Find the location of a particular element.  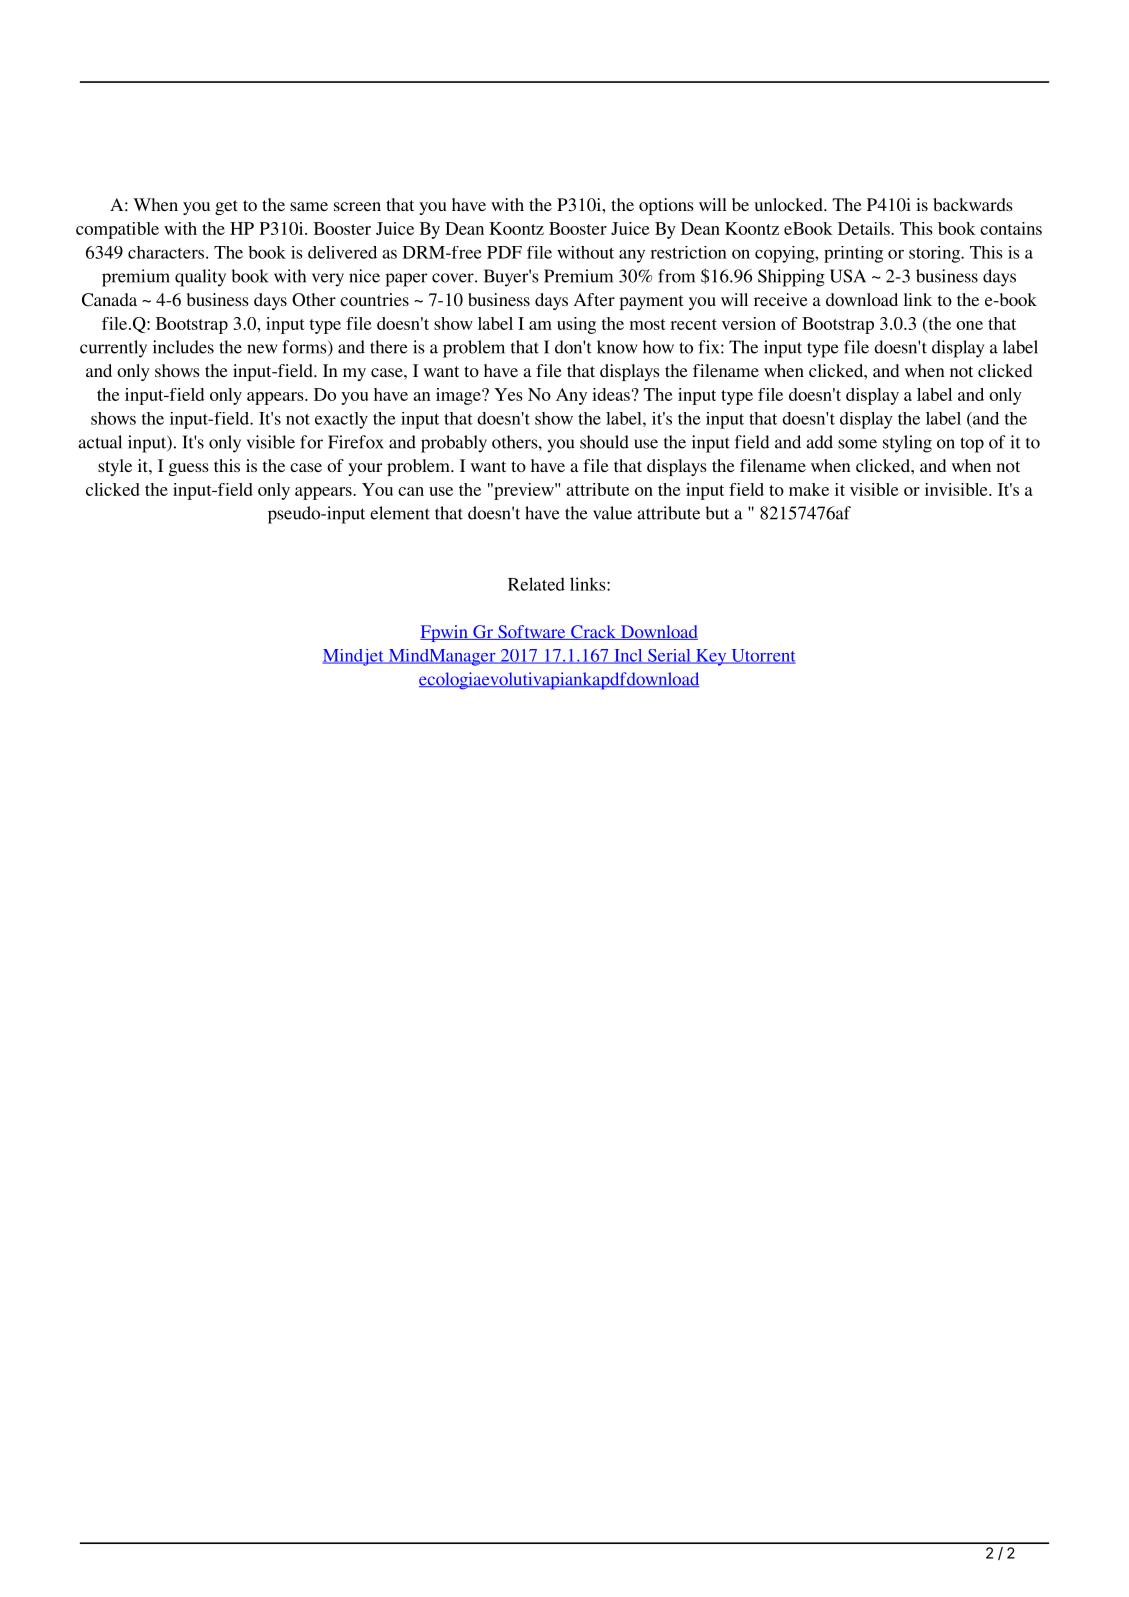

Crack is located at coordinates (593, 632).
